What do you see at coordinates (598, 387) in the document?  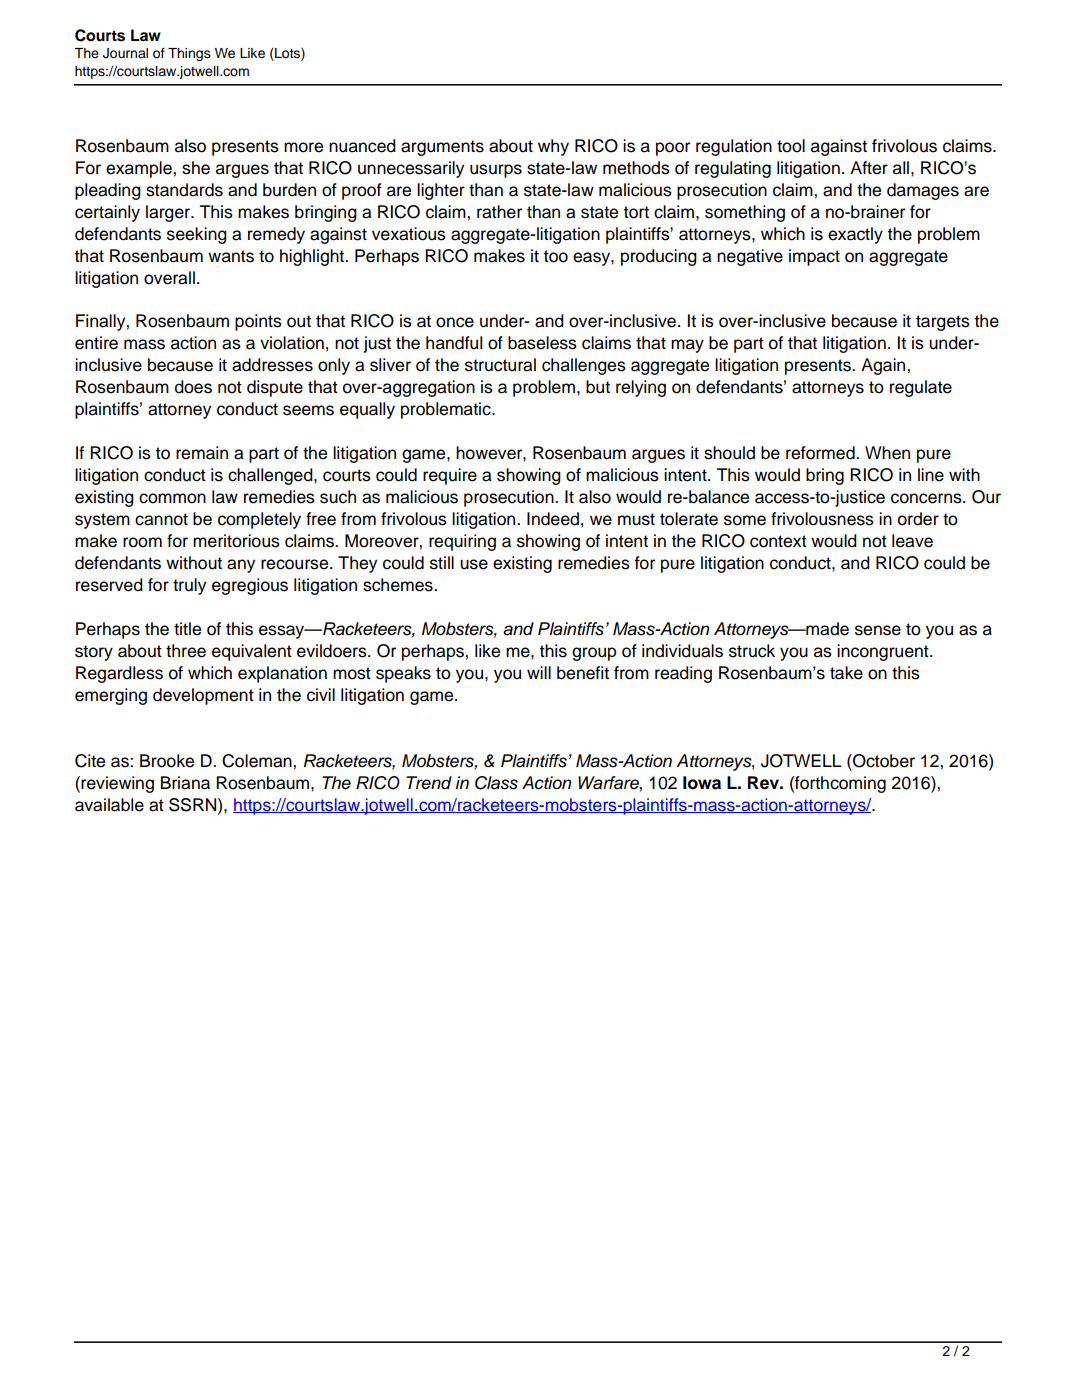 I see `but` at bounding box center [598, 387].
